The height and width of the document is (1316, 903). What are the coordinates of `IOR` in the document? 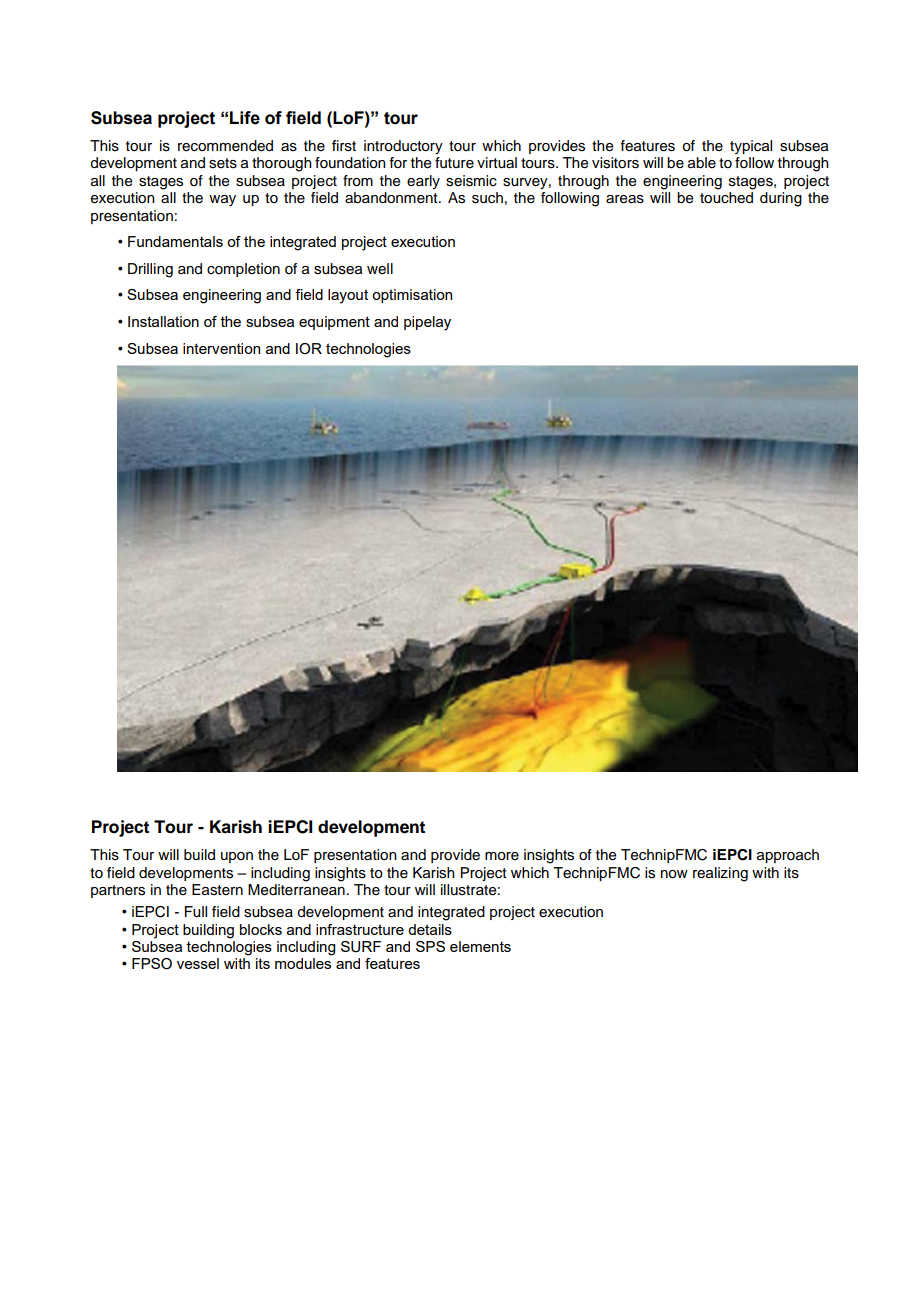 It's located at (309, 349).
